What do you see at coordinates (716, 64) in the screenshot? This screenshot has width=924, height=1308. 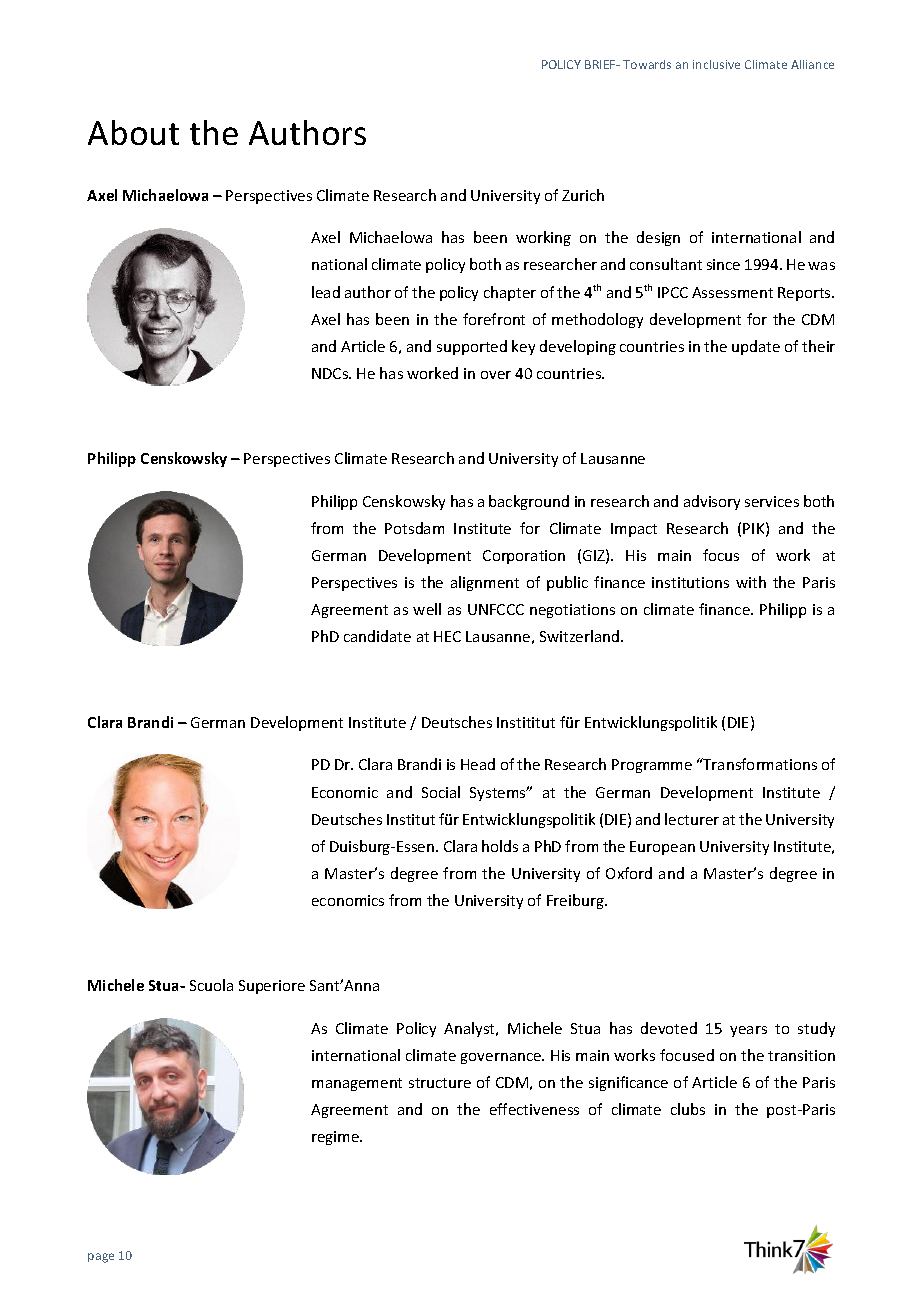 I see `inclusive` at bounding box center [716, 64].
